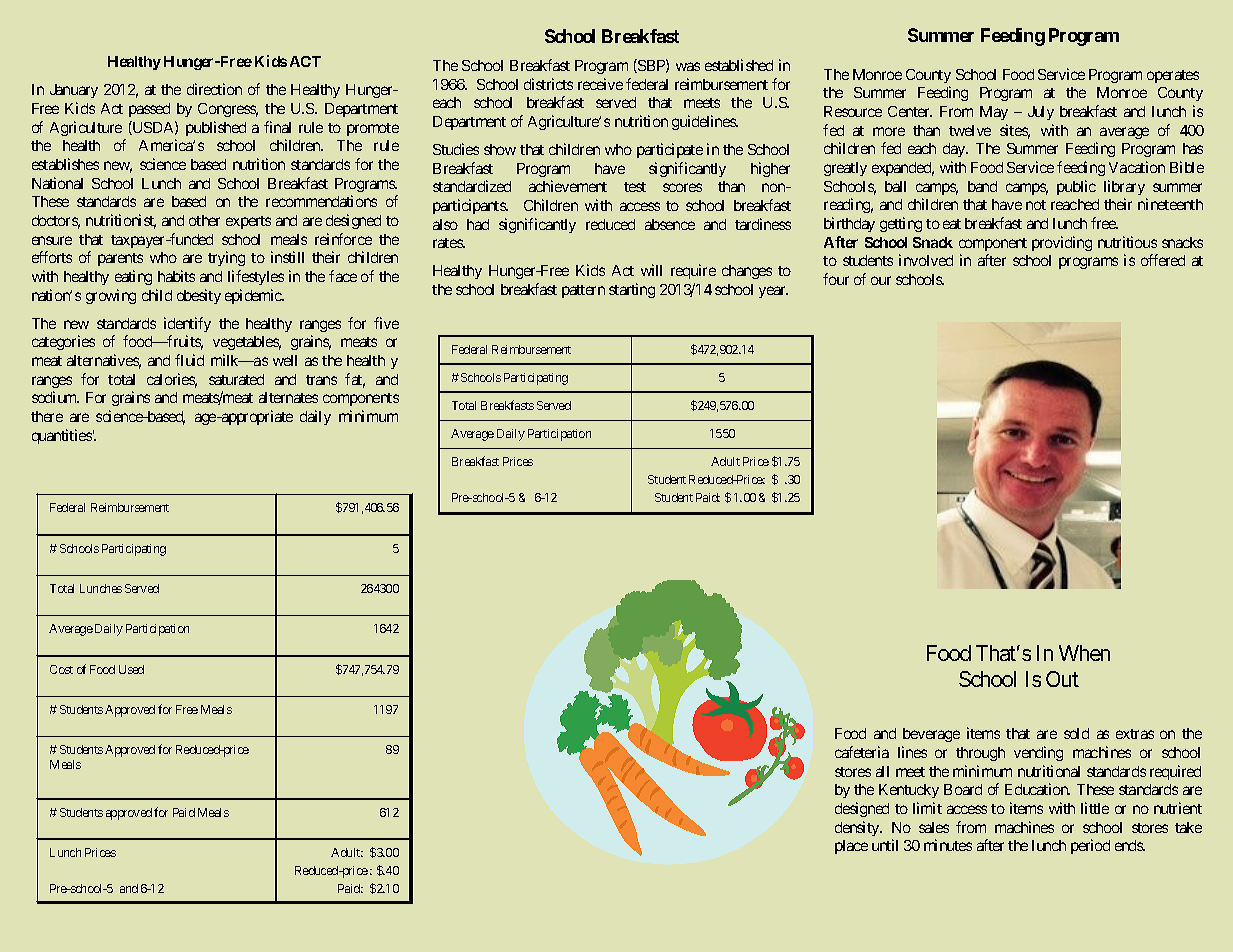  Describe the element at coordinates (131, 669) in the screenshot. I see `Used` at that location.
